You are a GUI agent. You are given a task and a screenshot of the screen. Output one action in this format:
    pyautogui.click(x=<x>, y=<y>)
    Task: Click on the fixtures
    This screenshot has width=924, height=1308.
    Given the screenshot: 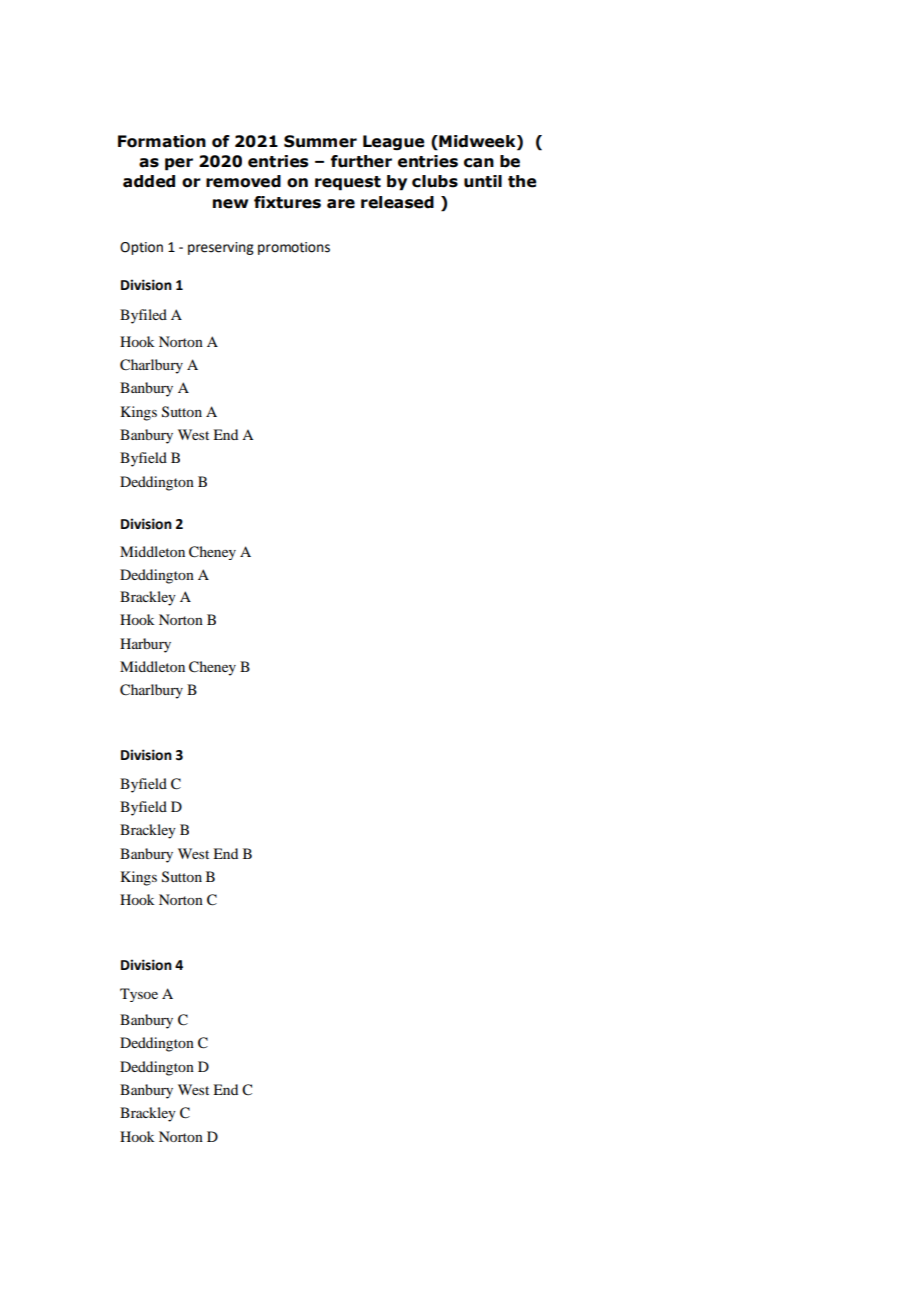 What is the action you would take?
    pyautogui.click(x=287, y=202)
